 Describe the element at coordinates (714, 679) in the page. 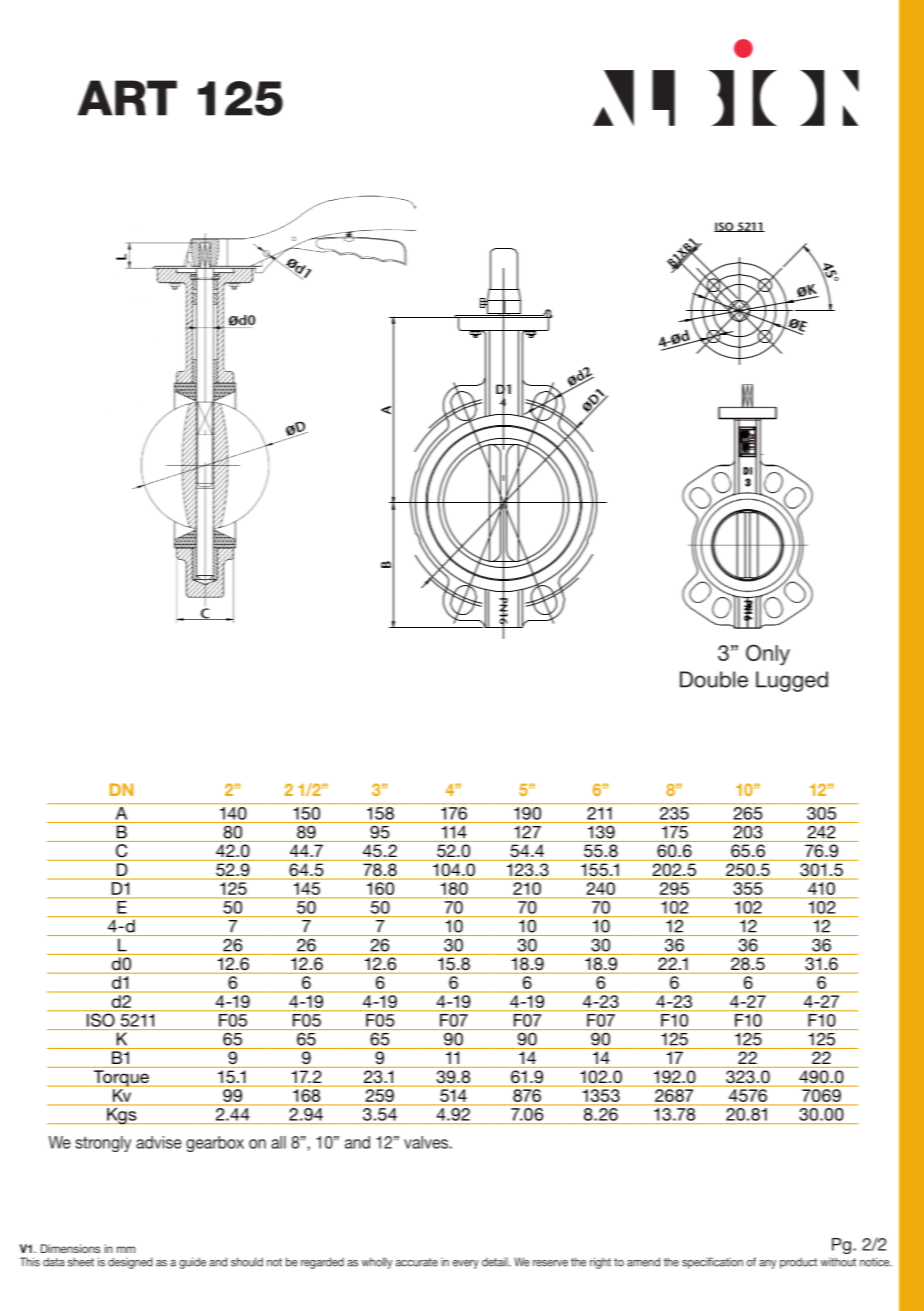

I see `Double` at that location.
